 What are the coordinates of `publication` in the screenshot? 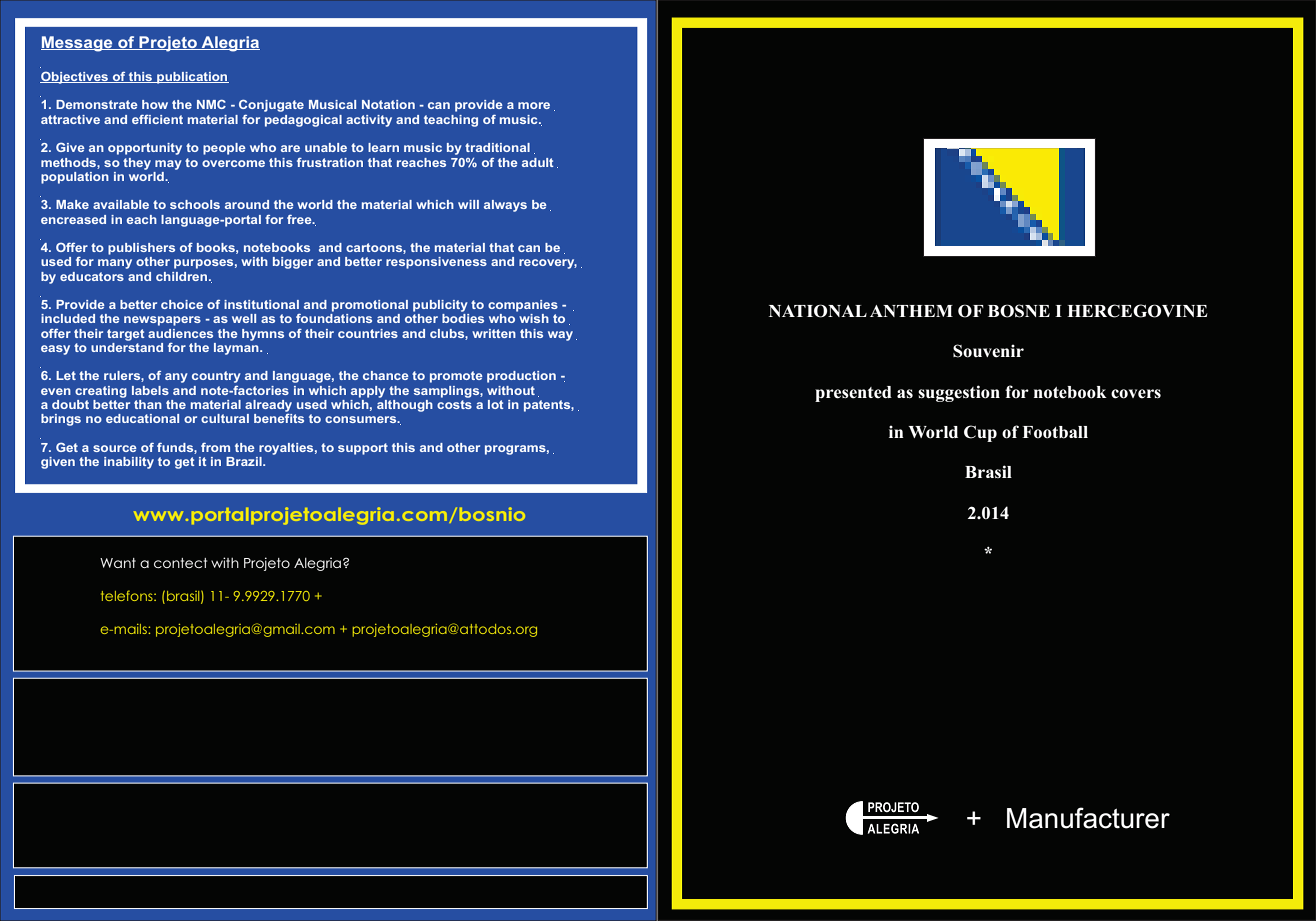 It's located at (192, 78).
